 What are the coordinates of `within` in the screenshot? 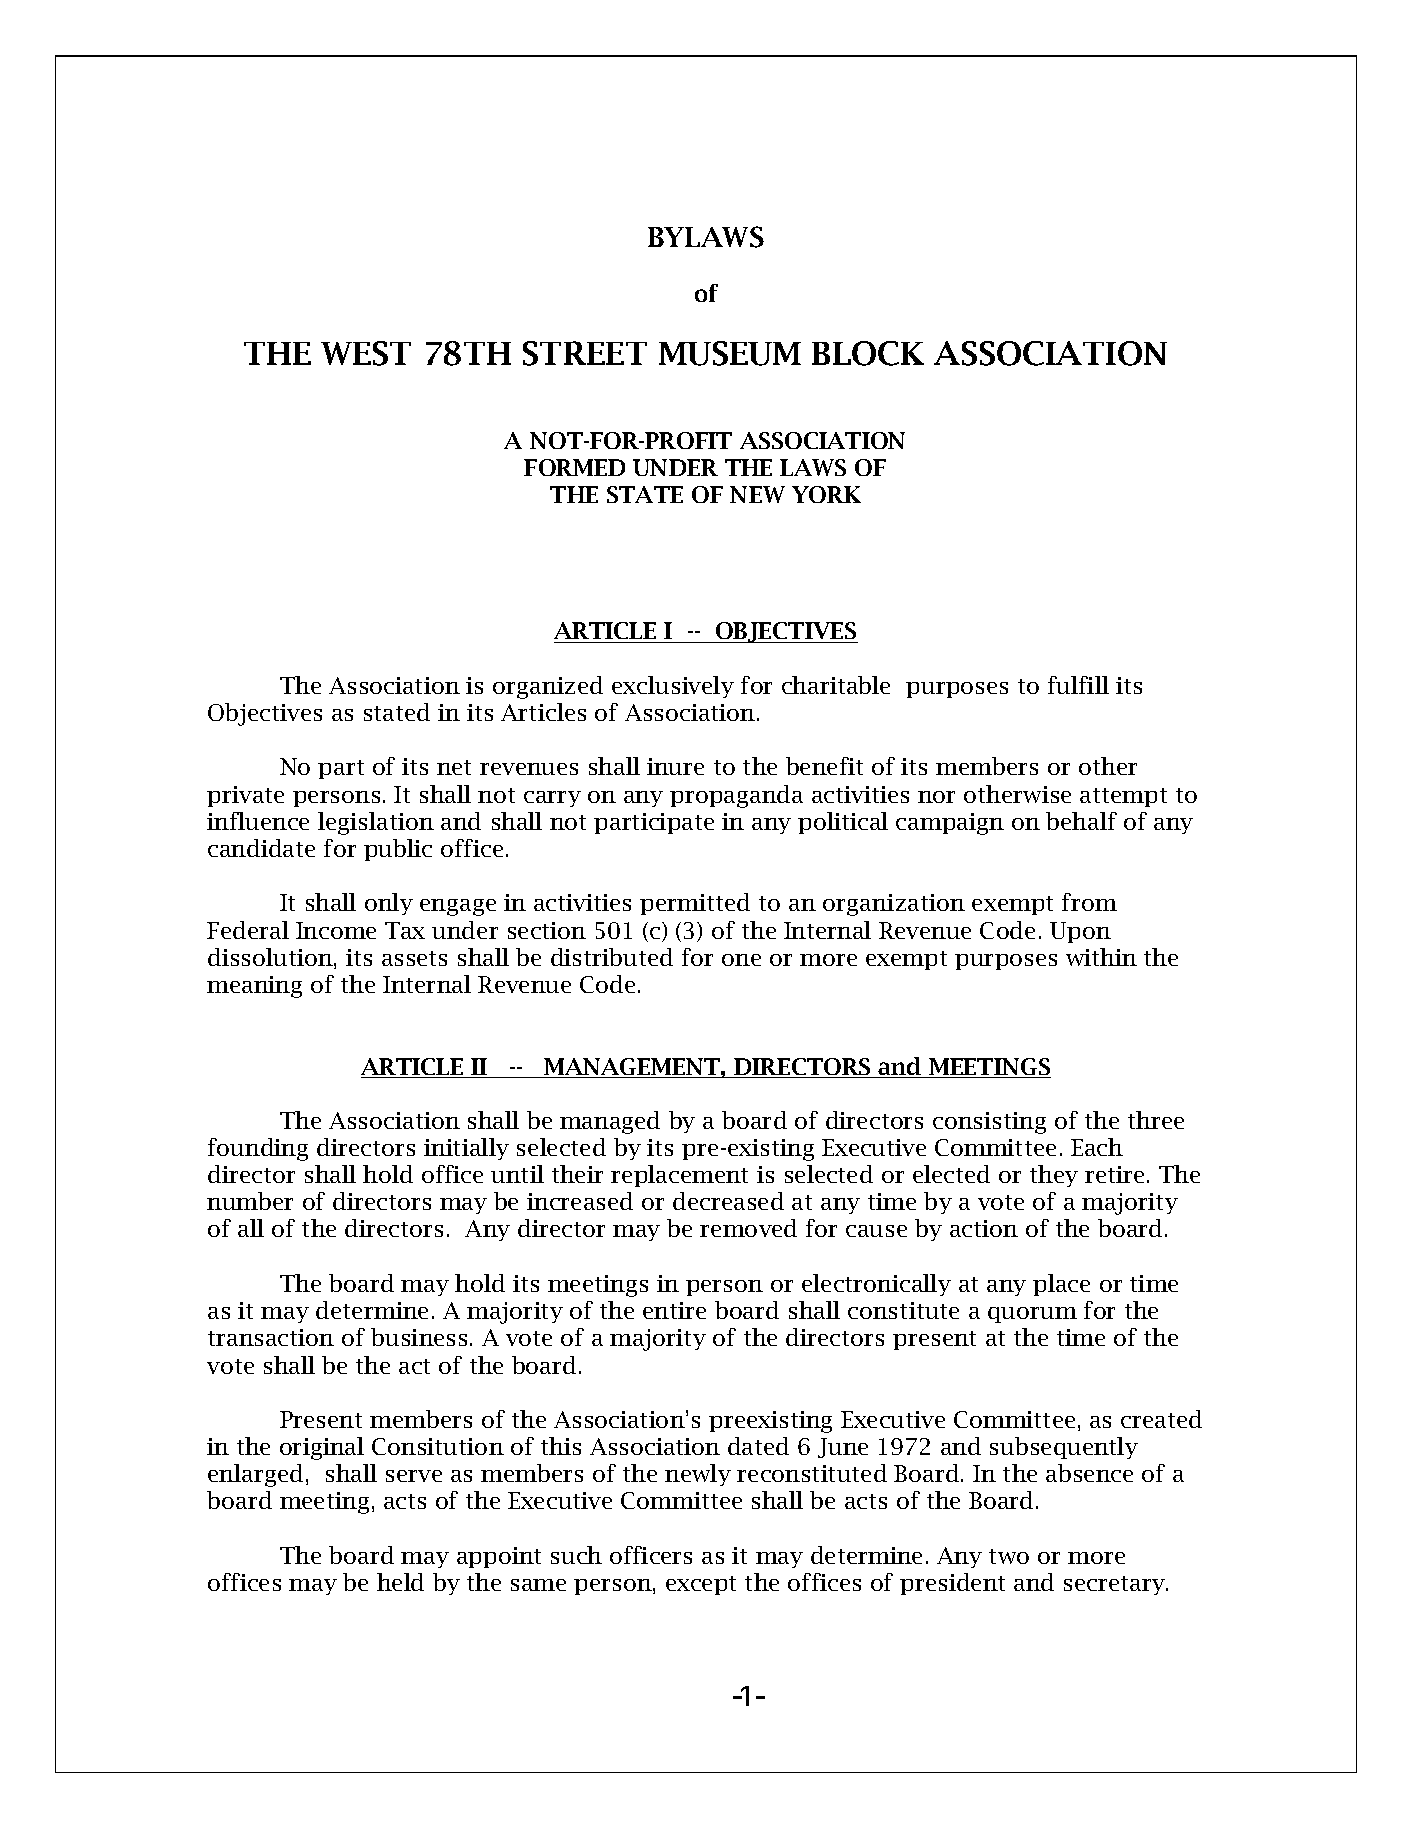 It's located at (1101, 957).
